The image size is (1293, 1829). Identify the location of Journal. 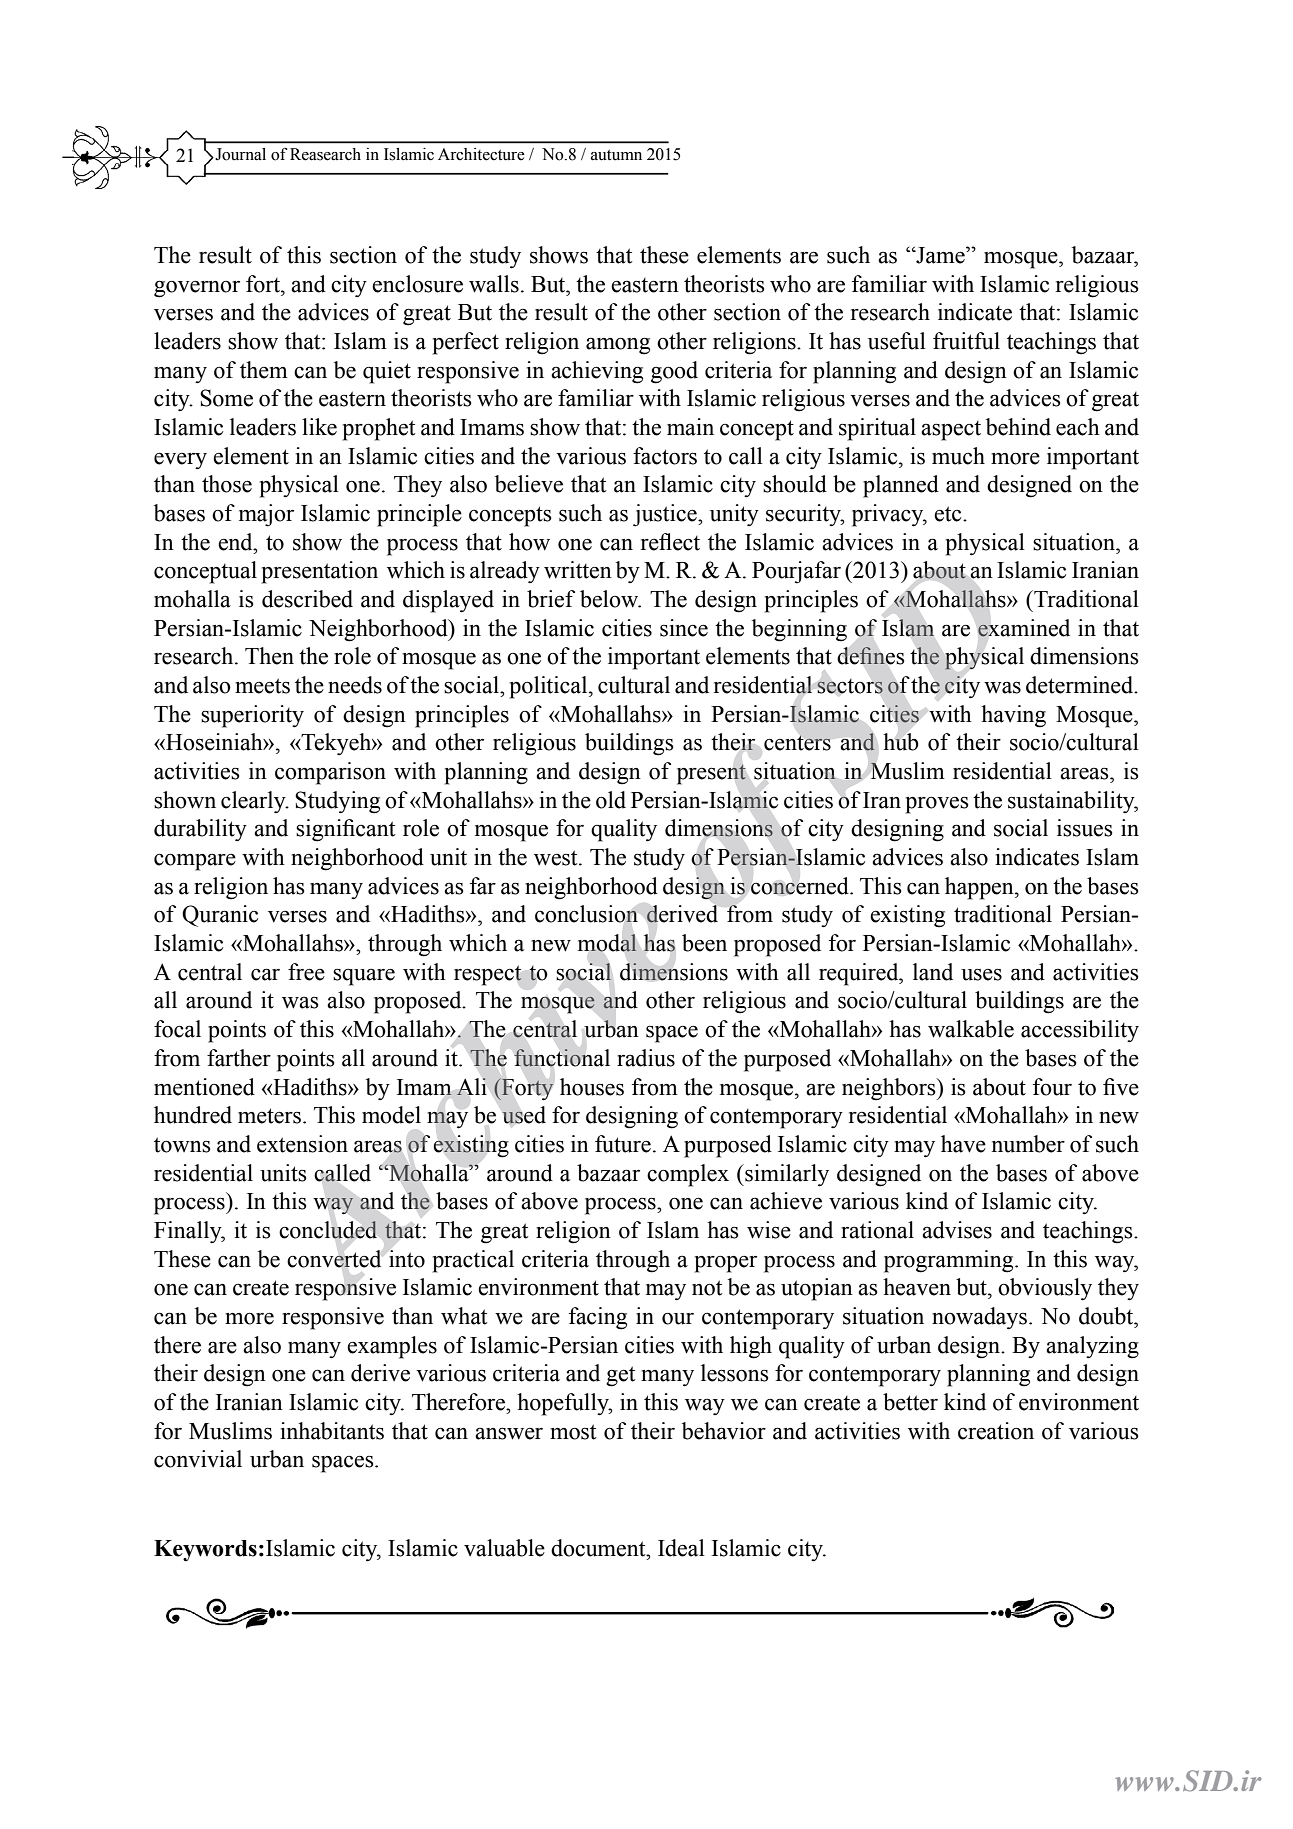
(239, 154).
